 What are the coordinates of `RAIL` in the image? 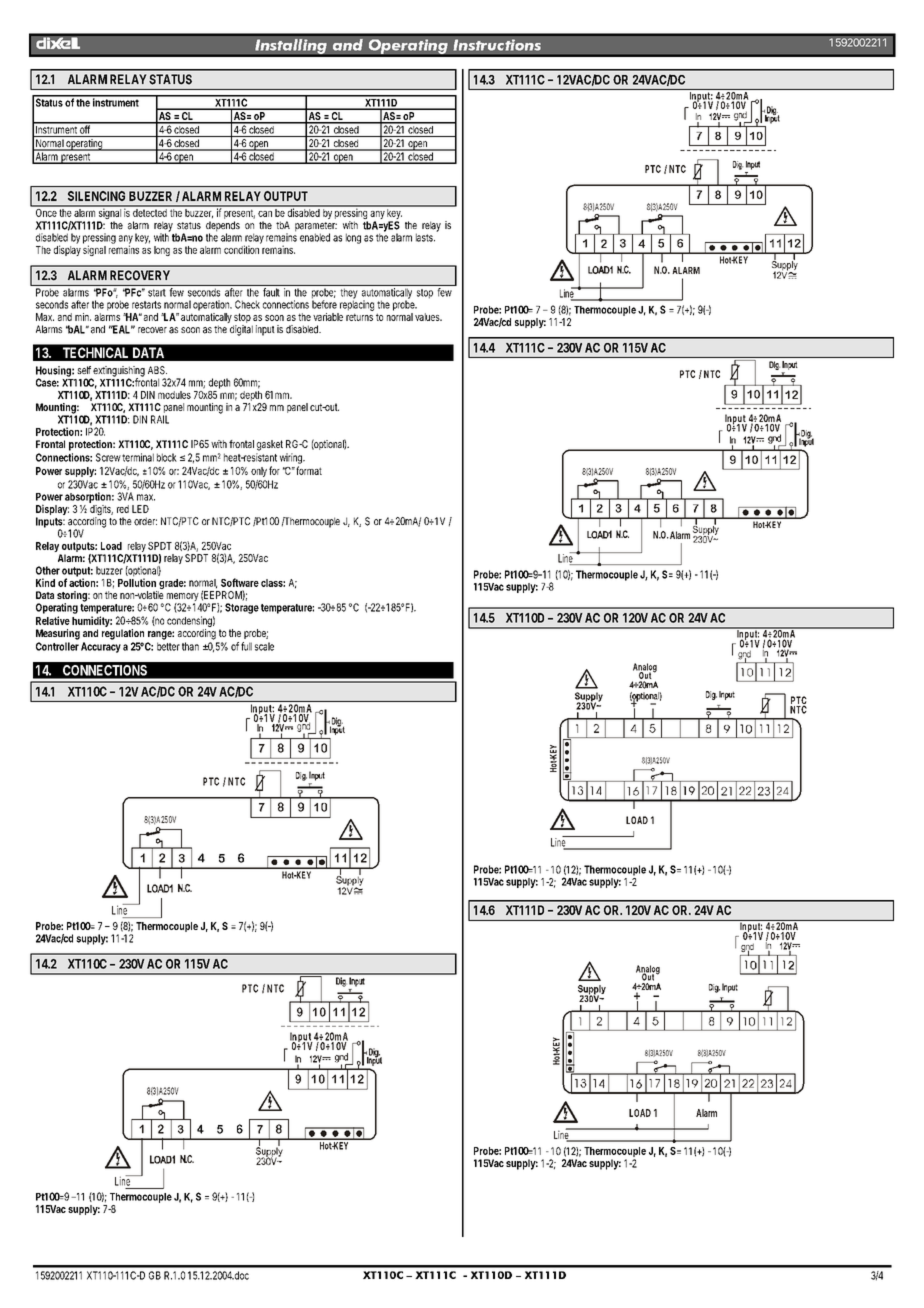 It's located at (160, 419).
